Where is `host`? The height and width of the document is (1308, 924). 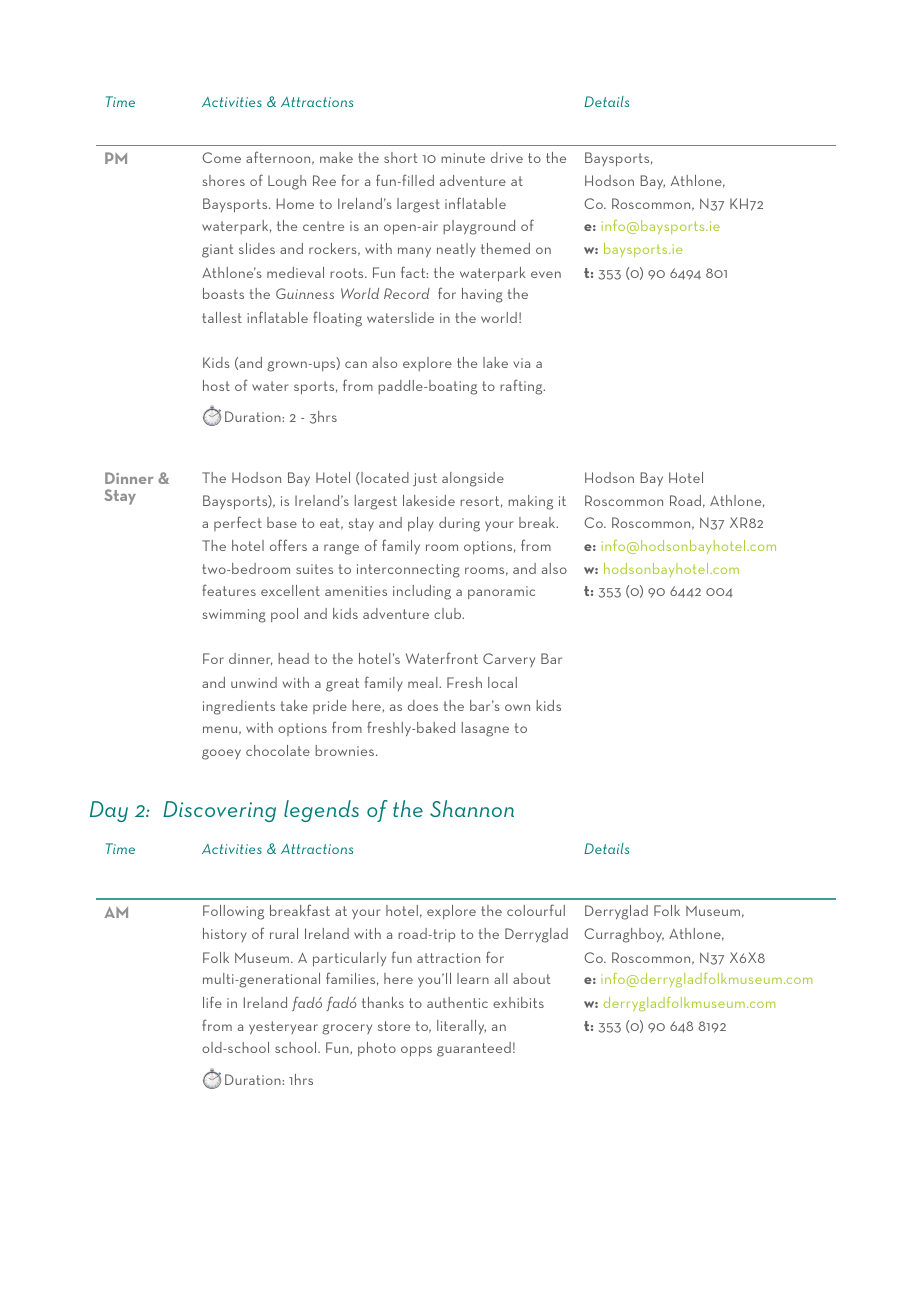 host is located at coordinates (216, 385).
